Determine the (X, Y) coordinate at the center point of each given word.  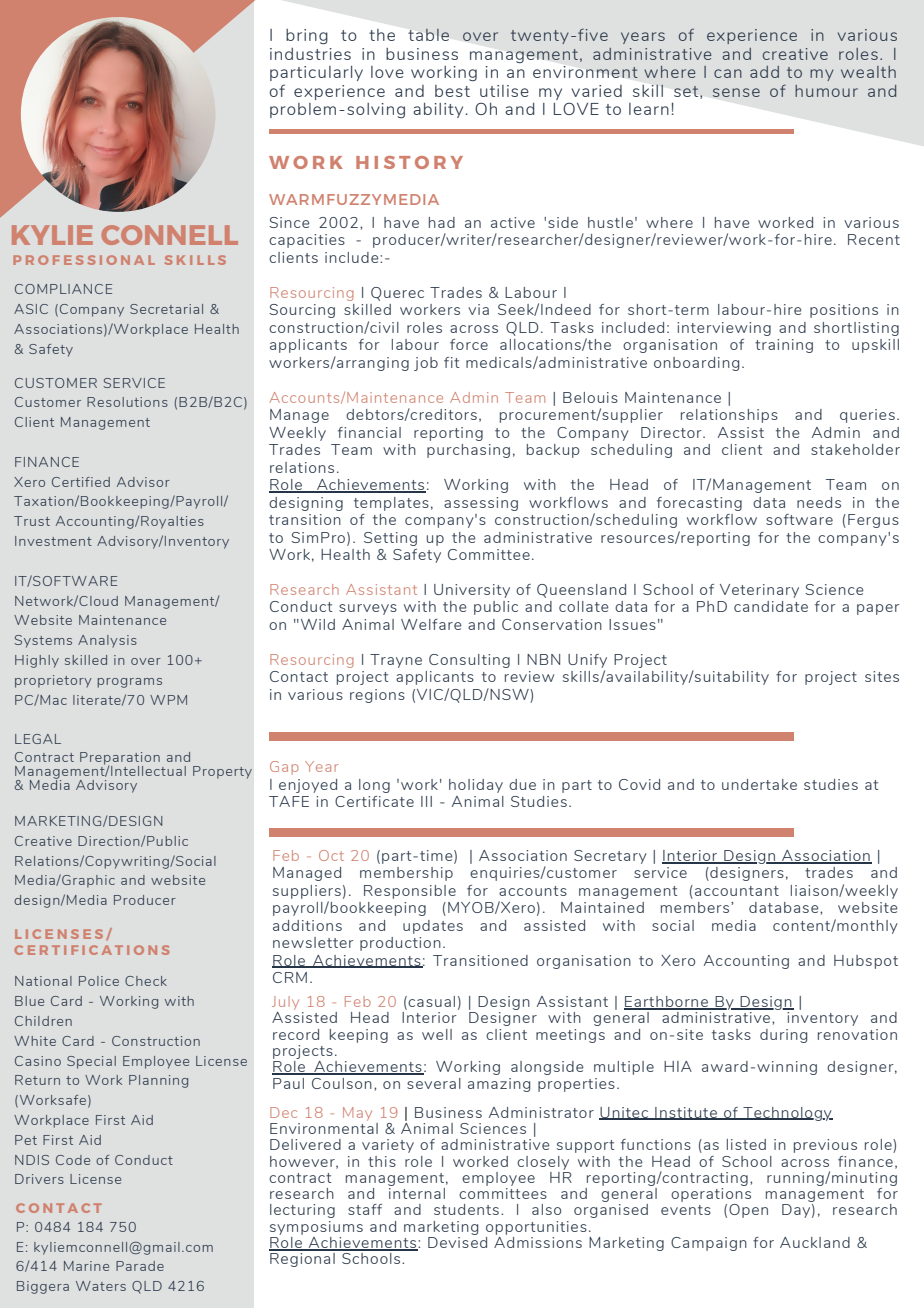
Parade (140, 1266)
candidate (771, 606)
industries (310, 54)
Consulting (469, 661)
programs (130, 683)
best (452, 91)
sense (736, 92)
